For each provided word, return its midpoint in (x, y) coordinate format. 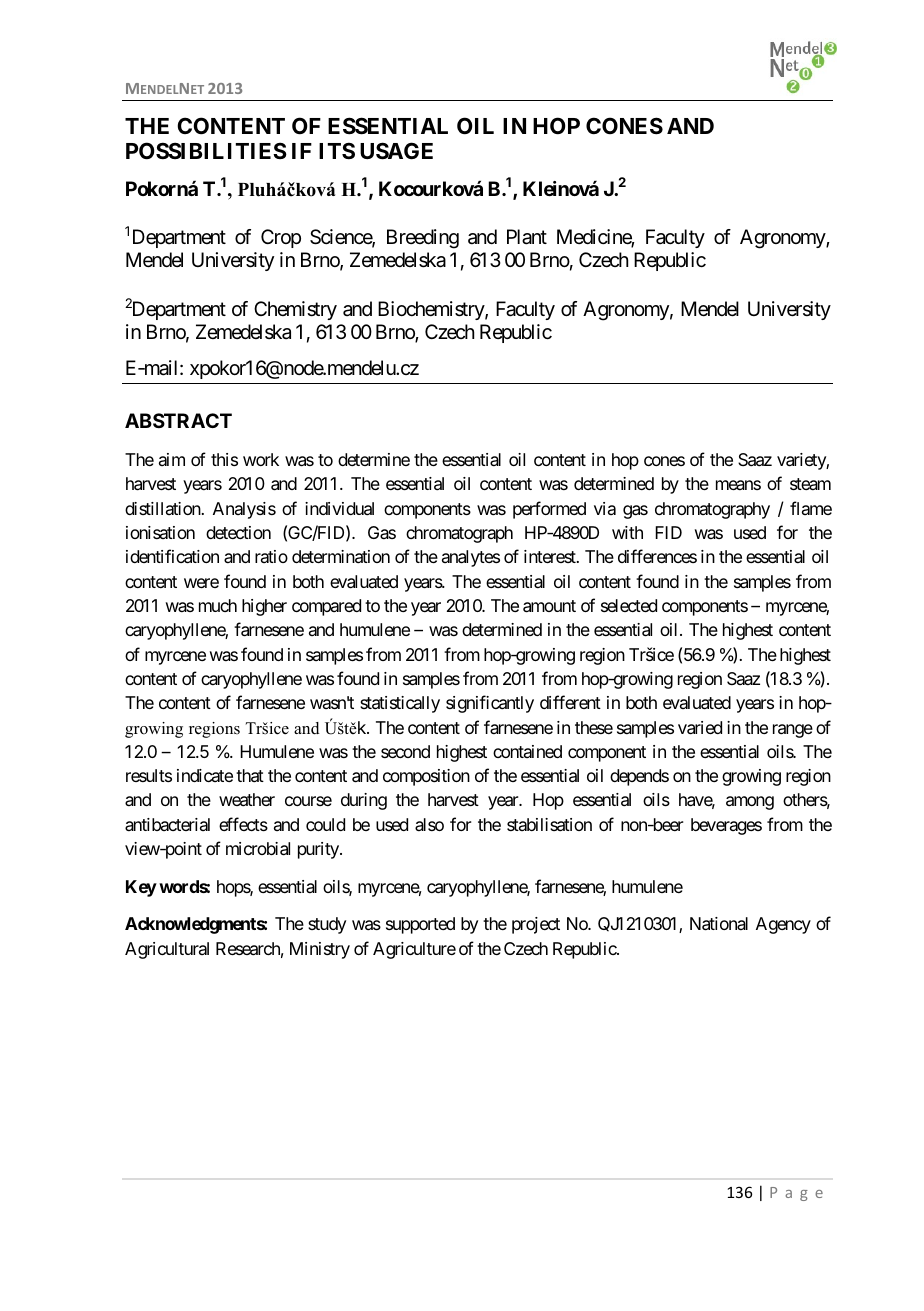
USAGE (396, 151)
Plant (527, 237)
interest (551, 556)
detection (238, 532)
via (605, 508)
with (627, 532)
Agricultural (167, 950)
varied (700, 728)
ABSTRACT (178, 420)
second (405, 751)
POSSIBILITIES (206, 150)
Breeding (423, 239)
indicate (205, 775)
